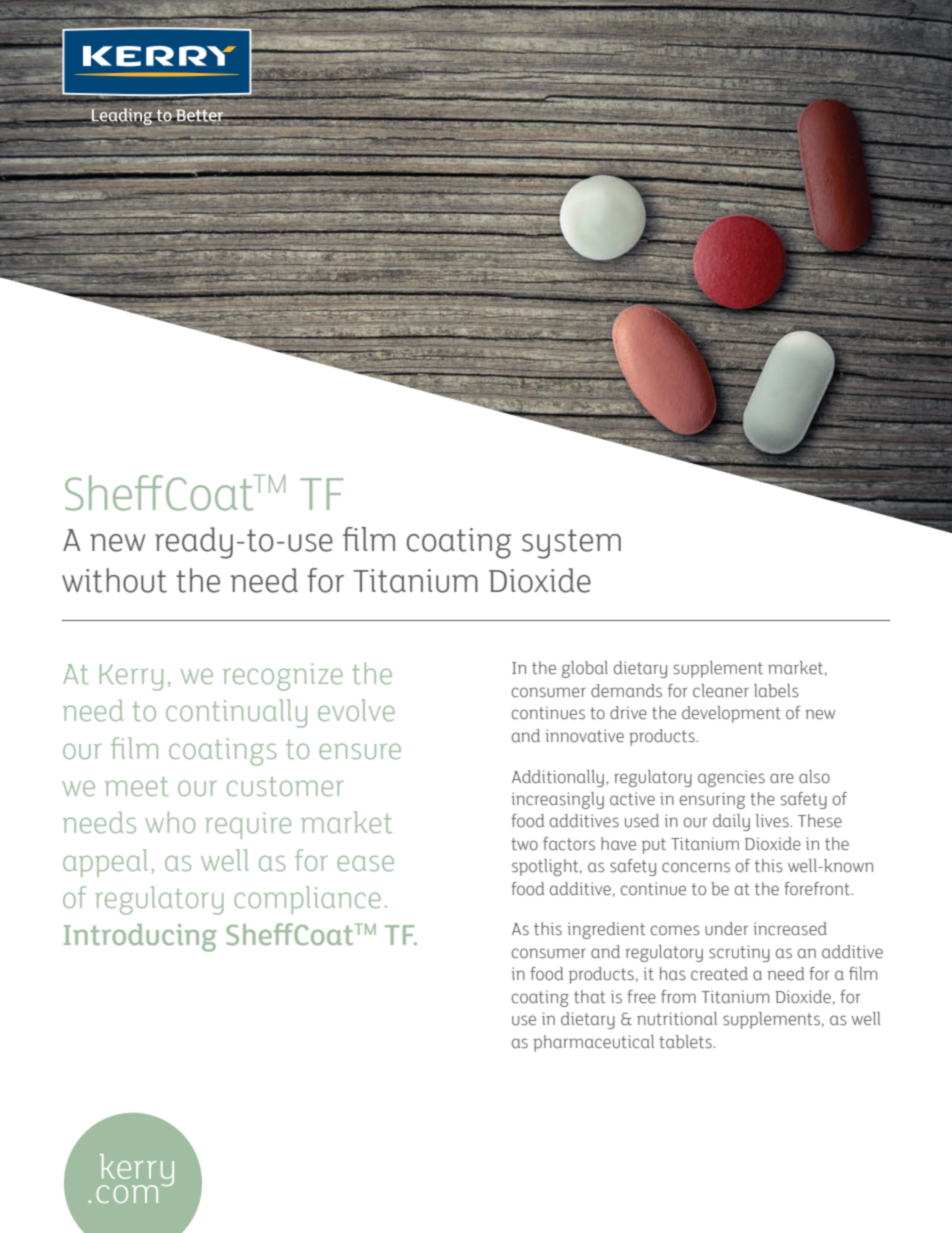  I want to click on pharmaceutical, so click(593, 1043).
